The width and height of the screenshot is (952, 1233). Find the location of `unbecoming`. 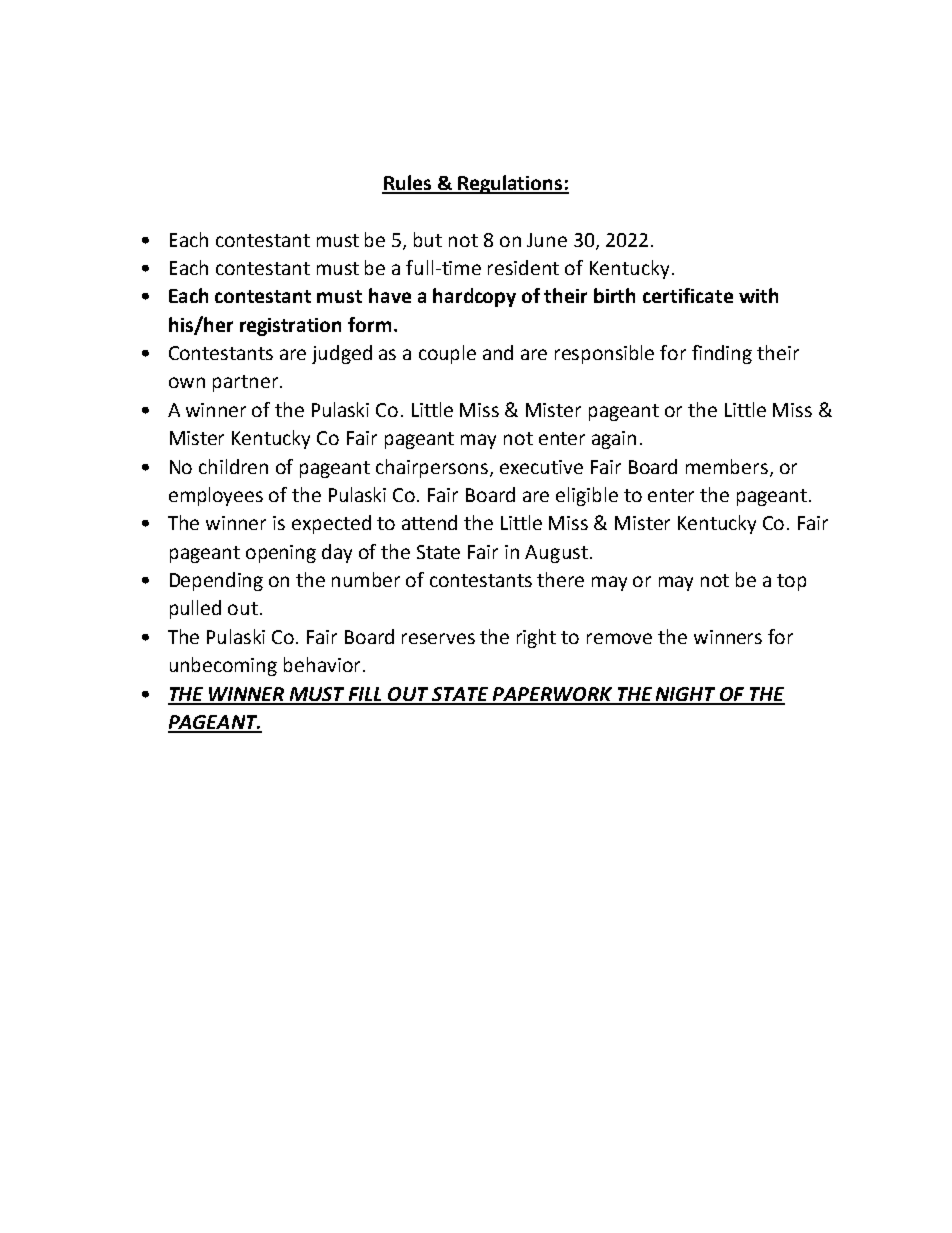

unbecoming is located at coordinates (223, 666).
